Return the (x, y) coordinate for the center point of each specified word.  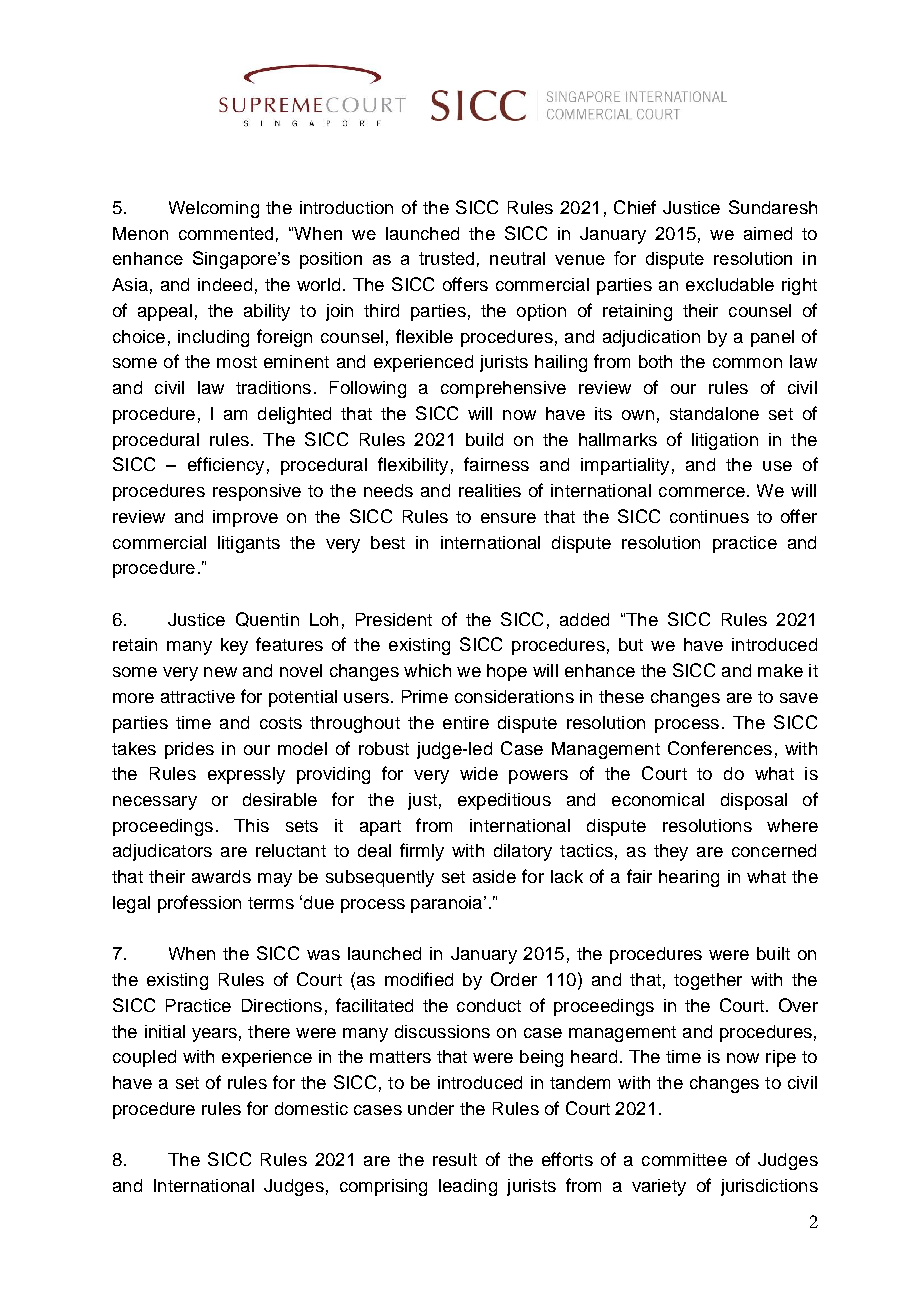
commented (226, 233)
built (773, 953)
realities (490, 490)
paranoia (448, 904)
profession (199, 904)
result (455, 1159)
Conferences (720, 748)
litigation (725, 441)
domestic (311, 1108)
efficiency (226, 466)
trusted (446, 258)
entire (466, 722)
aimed (768, 233)
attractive (198, 696)
